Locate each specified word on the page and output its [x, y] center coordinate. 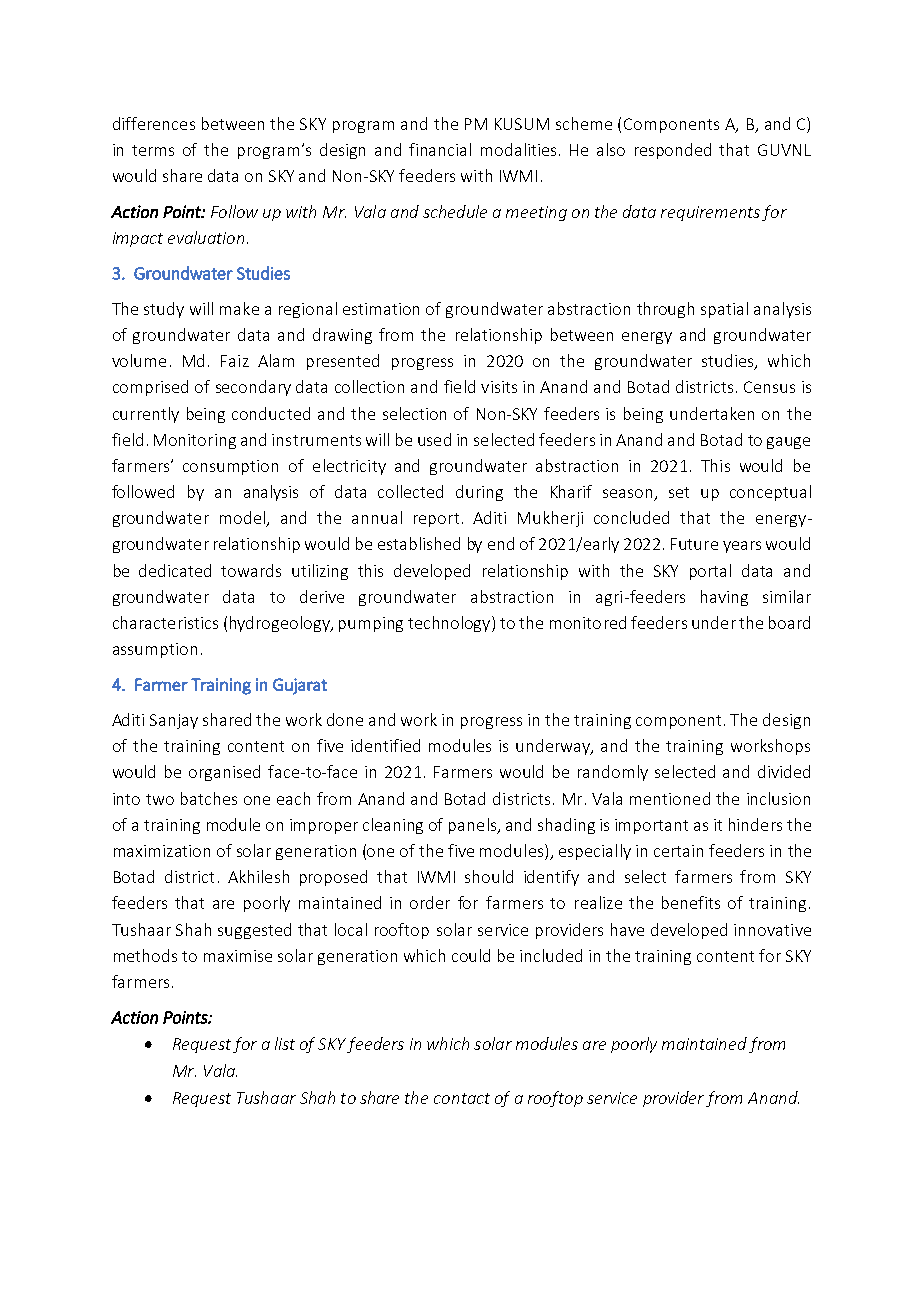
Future [694, 544]
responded [673, 151]
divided [784, 771]
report [436, 520]
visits [499, 387]
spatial [724, 310]
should [489, 876]
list [285, 1043]
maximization [162, 851]
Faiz [235, 361]
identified [385, 745]
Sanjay [174, 721]
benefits [691, 902]
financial [440, 149]
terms [153, 150]
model [243, 519]
